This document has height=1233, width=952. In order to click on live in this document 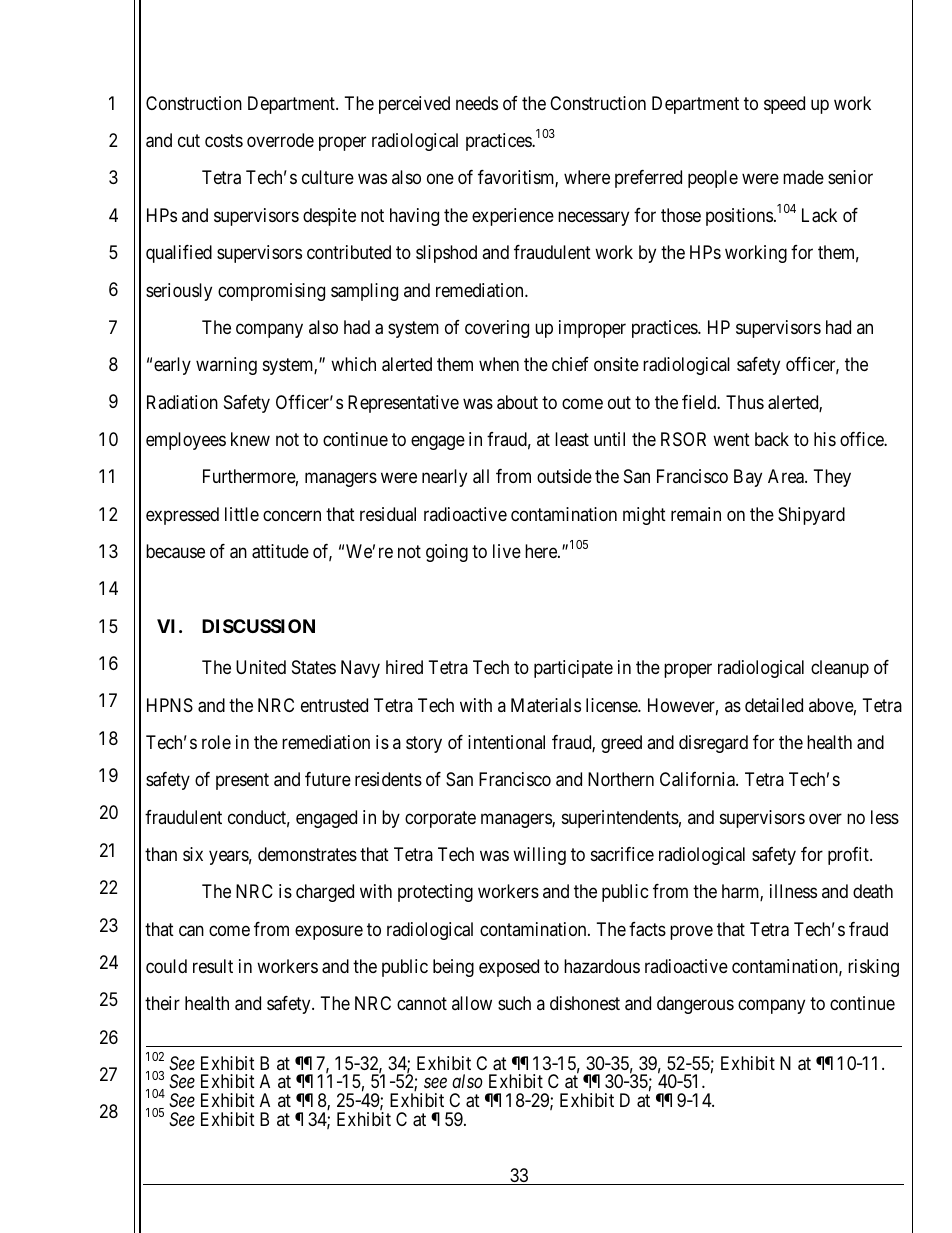, I will do `click(507, 551)`.
